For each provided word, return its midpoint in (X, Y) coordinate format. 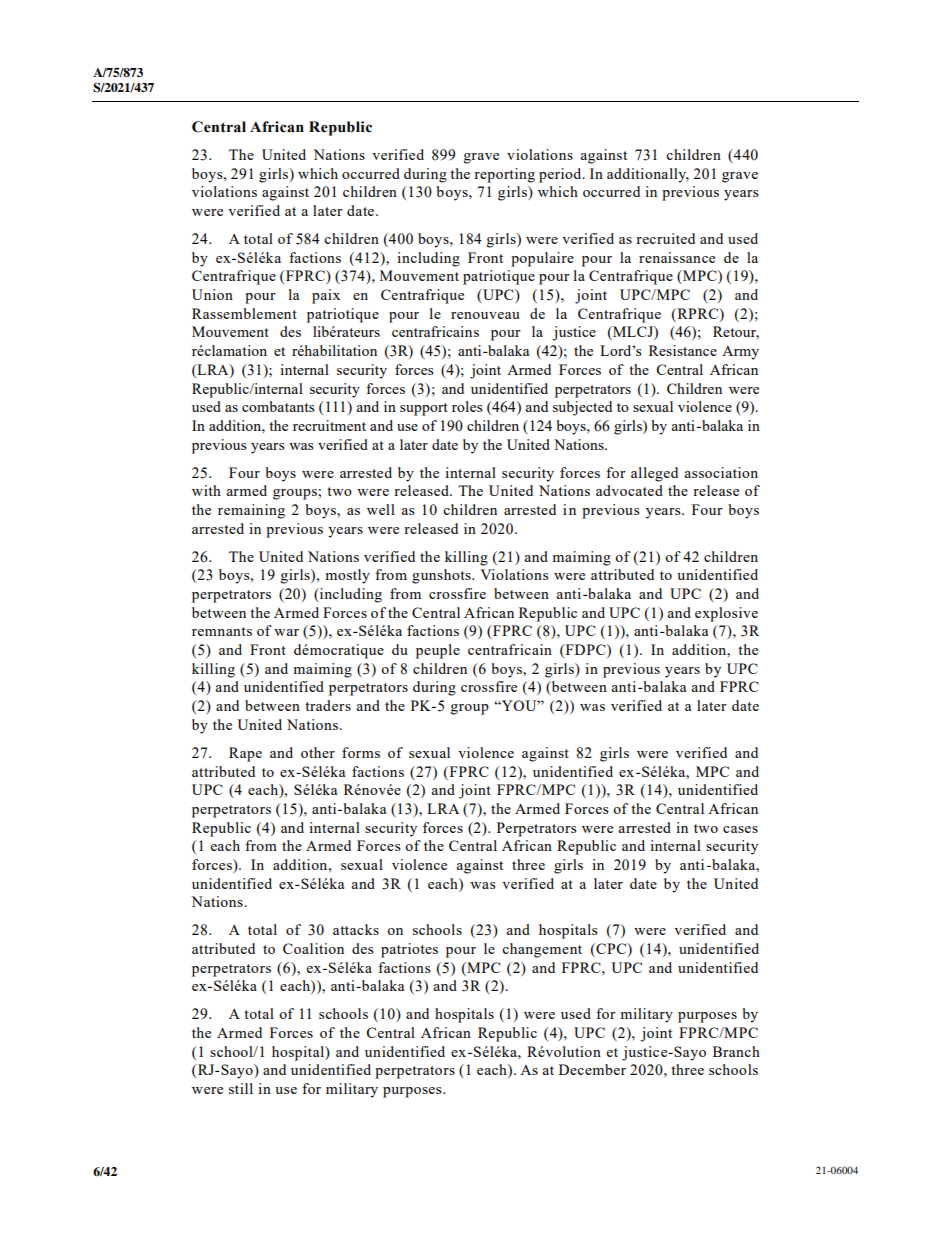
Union (212, 294)
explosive (726, 614)
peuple (438, 651)
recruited (665, 238)
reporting (504, 175)
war (286, 632)
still (241, 1088)
